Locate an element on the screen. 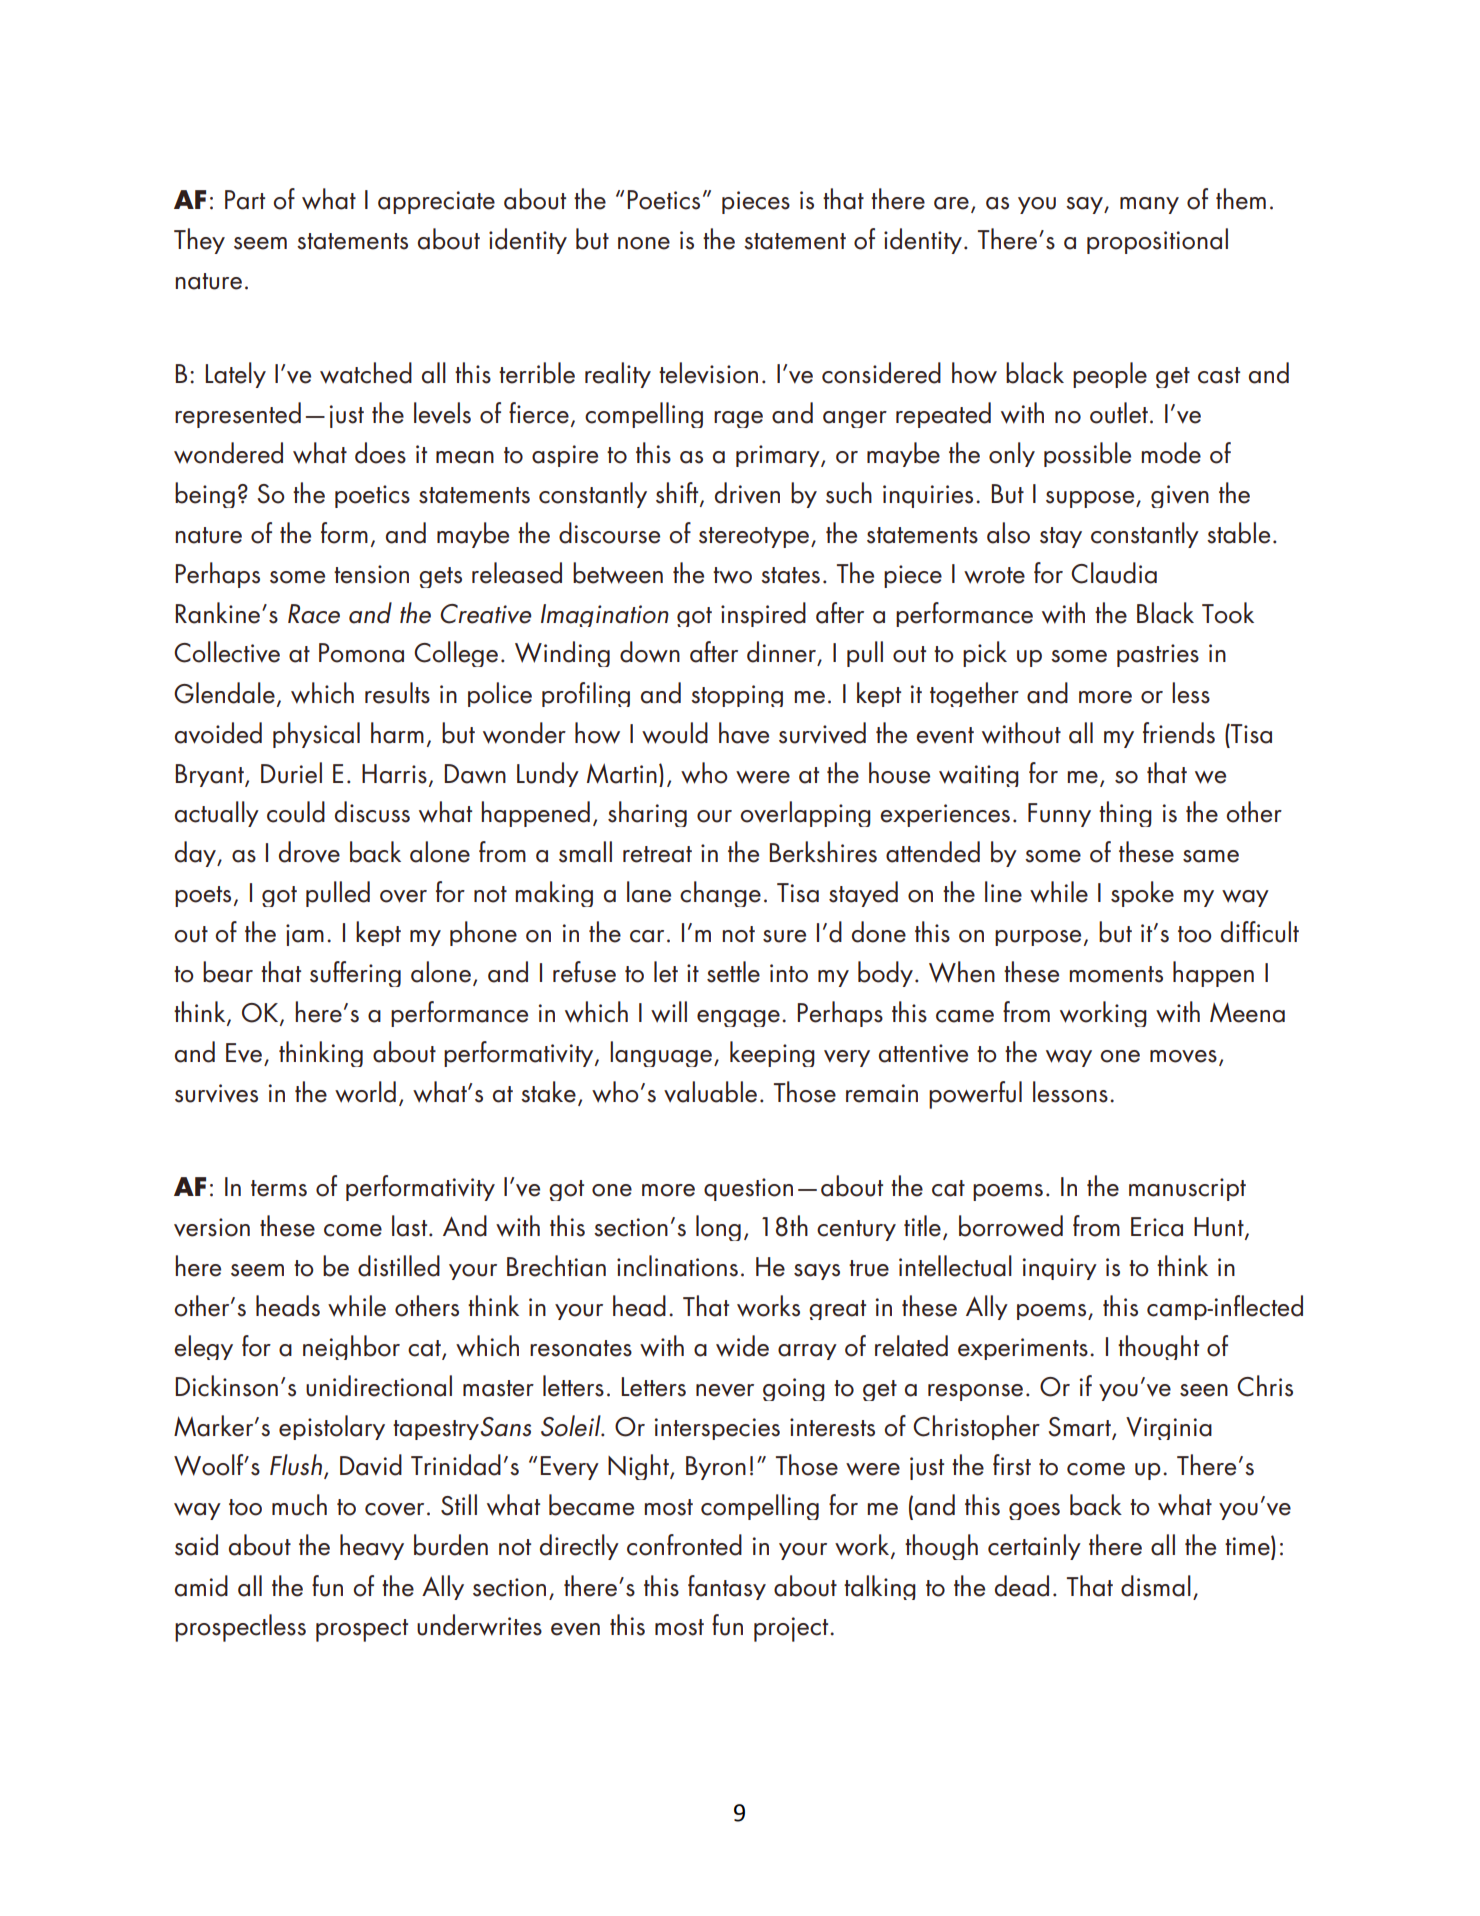 Image resolution: width=1480 pixels, height=1916 pixels. world is located at coordinates (365, 1092).
